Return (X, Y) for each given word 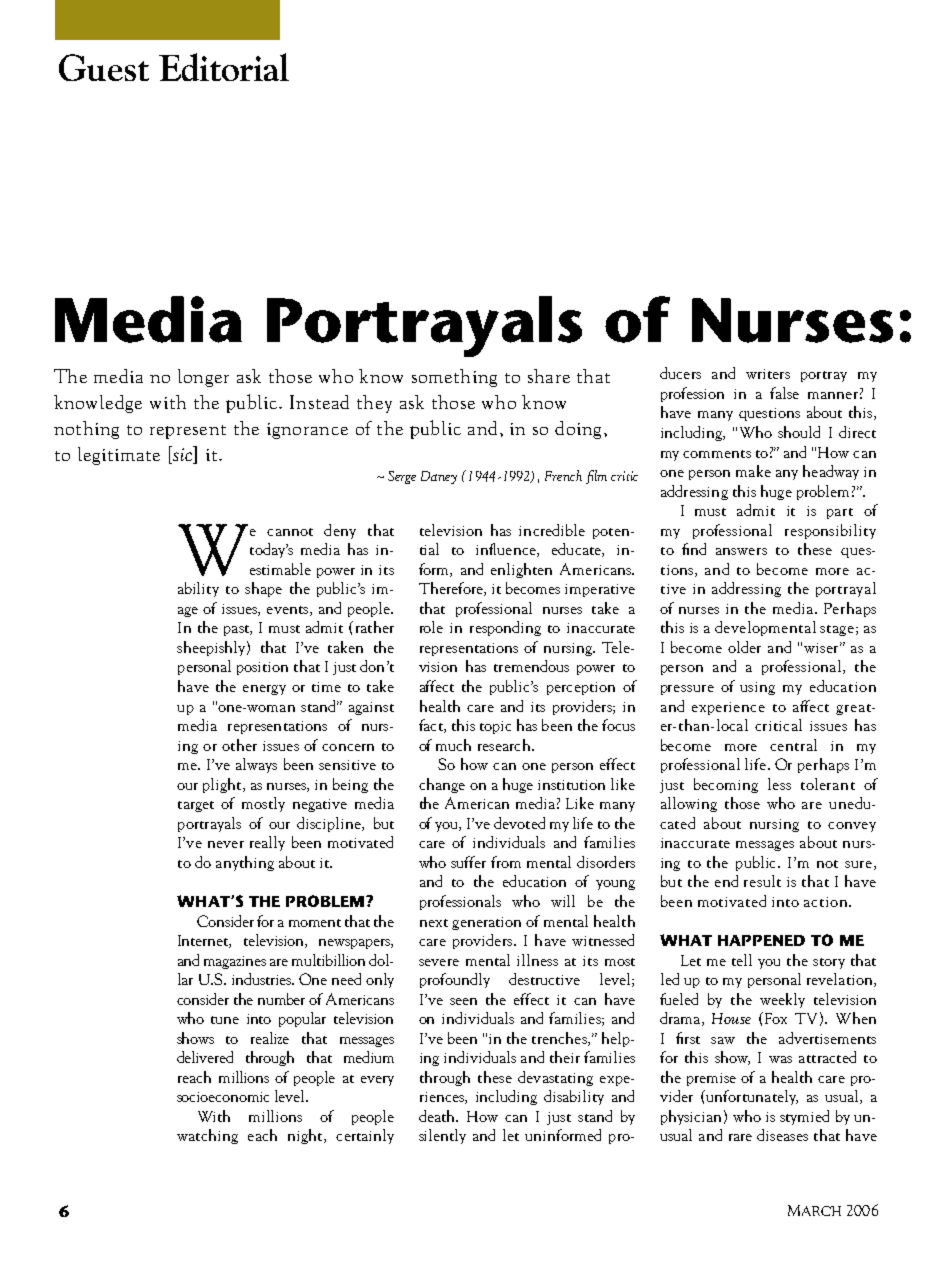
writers (768, 374)
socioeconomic (223, 1097)
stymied (804, 1117)
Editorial (224, 67)
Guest (104, 67)
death (438, 1116)
